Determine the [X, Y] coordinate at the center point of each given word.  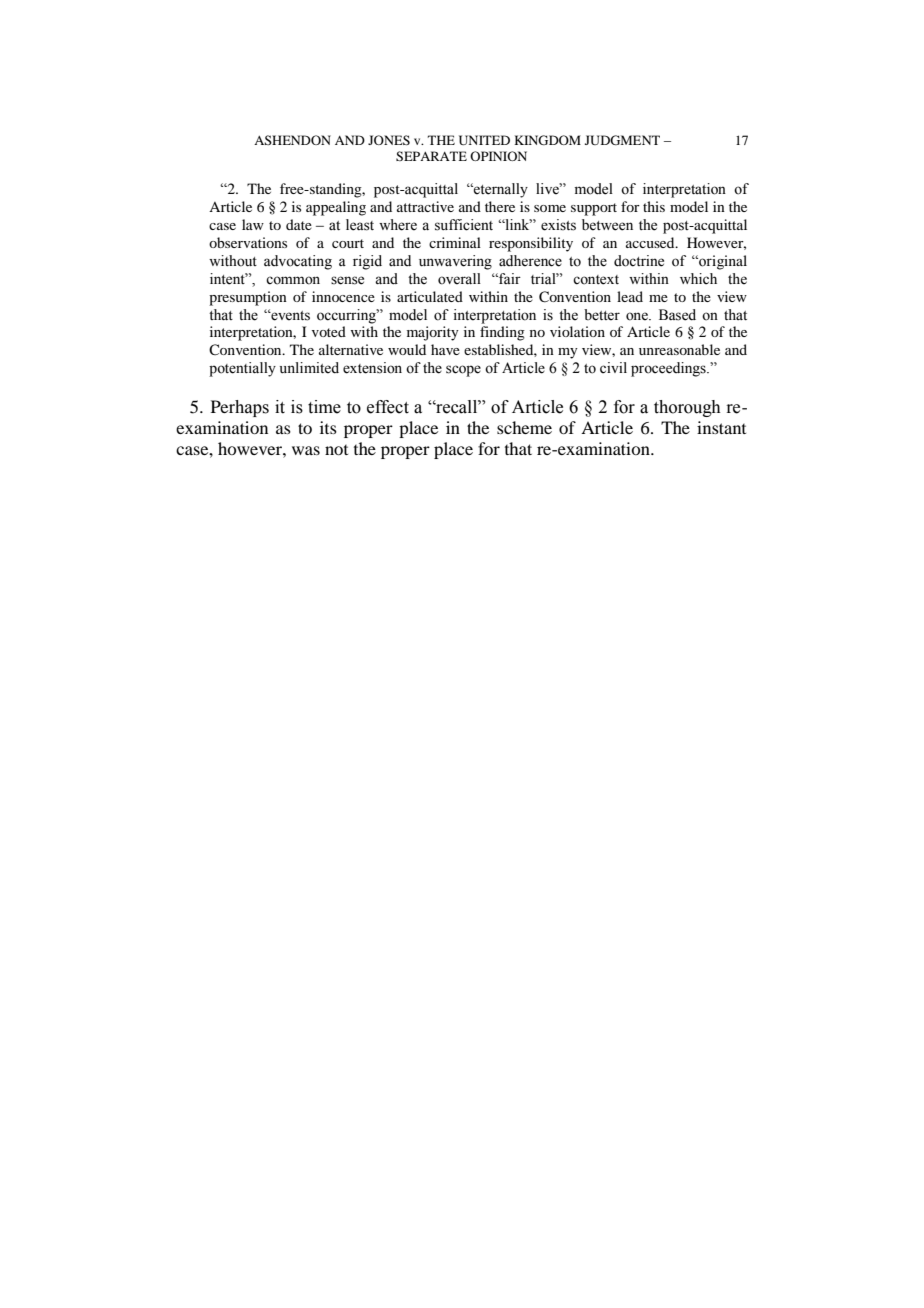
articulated [430, 296]
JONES [389, 140]
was [306, 450]
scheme [524, 427]
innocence [343, 296]
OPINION [498, 156]
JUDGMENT [622, 140]
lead [630, 296]
